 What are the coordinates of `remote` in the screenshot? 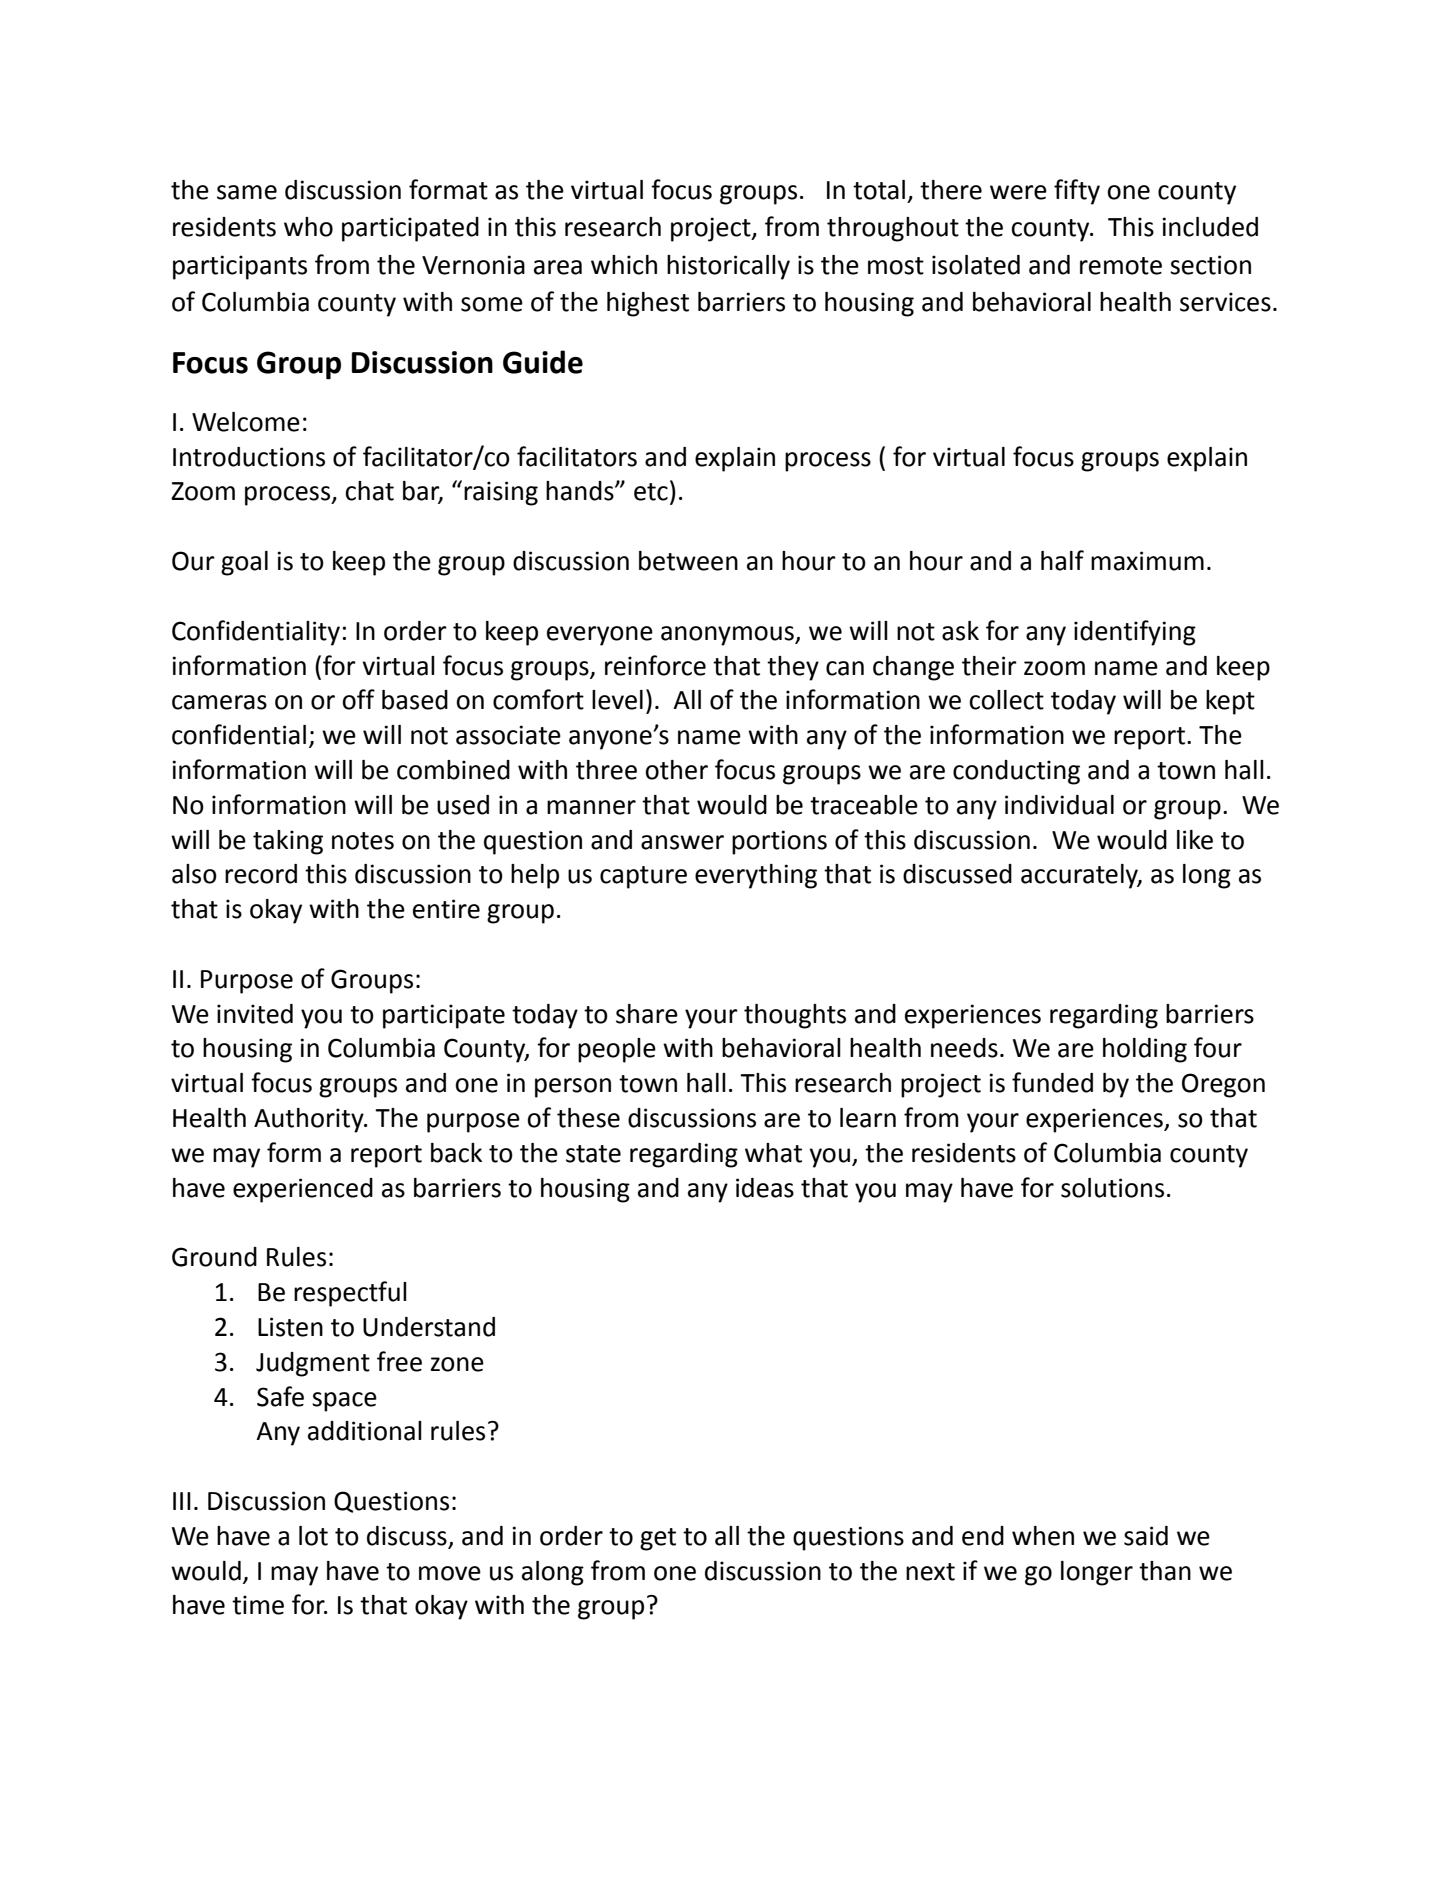 It's located at (1121, 266).
